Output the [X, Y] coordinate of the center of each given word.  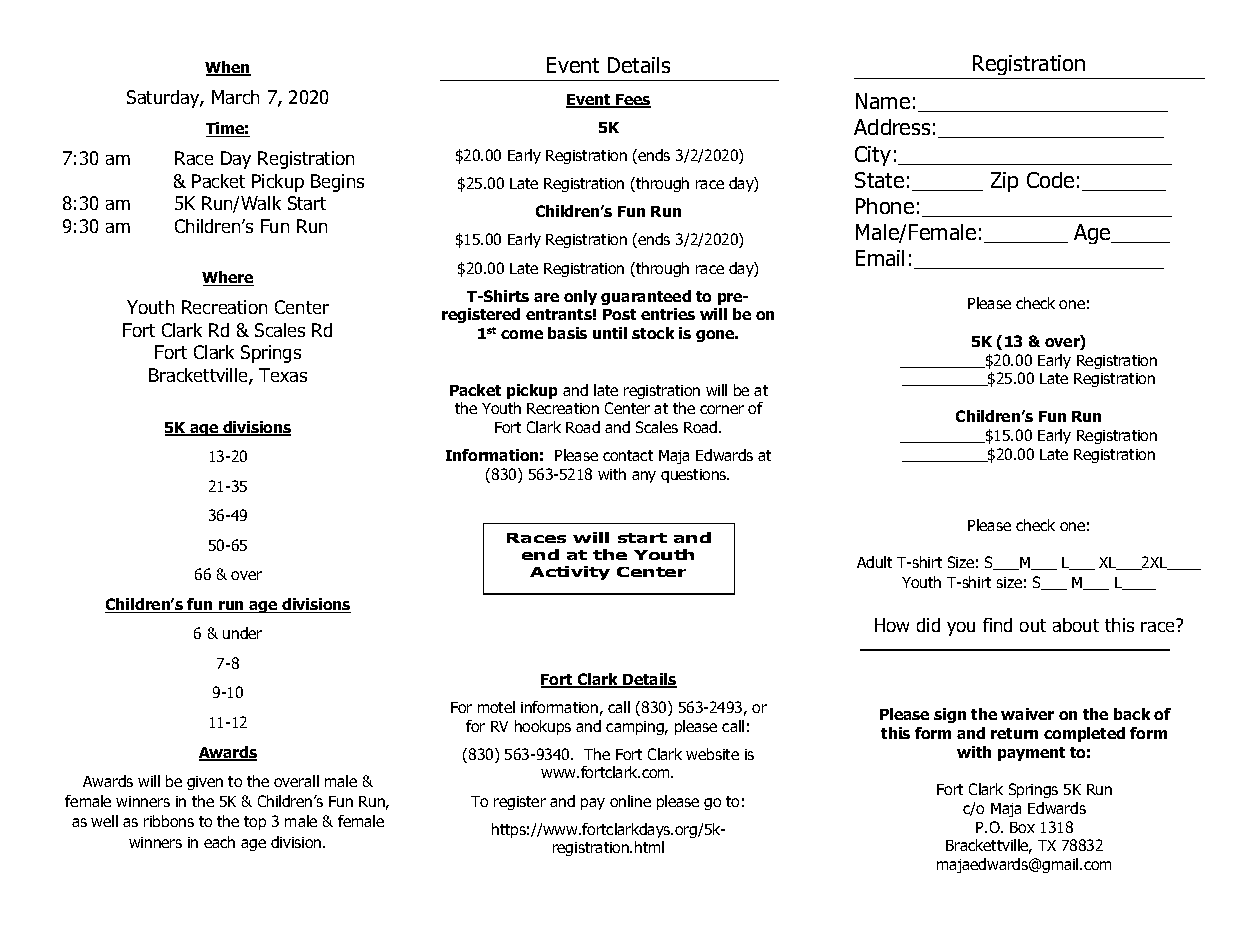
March [235, 97]
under [242, 633]
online [630, 801]
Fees [632, 101]
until [610, 333]
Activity [570, 573]
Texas [283, 375]
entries [668, 314]
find [997, 625]
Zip [1004, 182]
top [255, 823]
